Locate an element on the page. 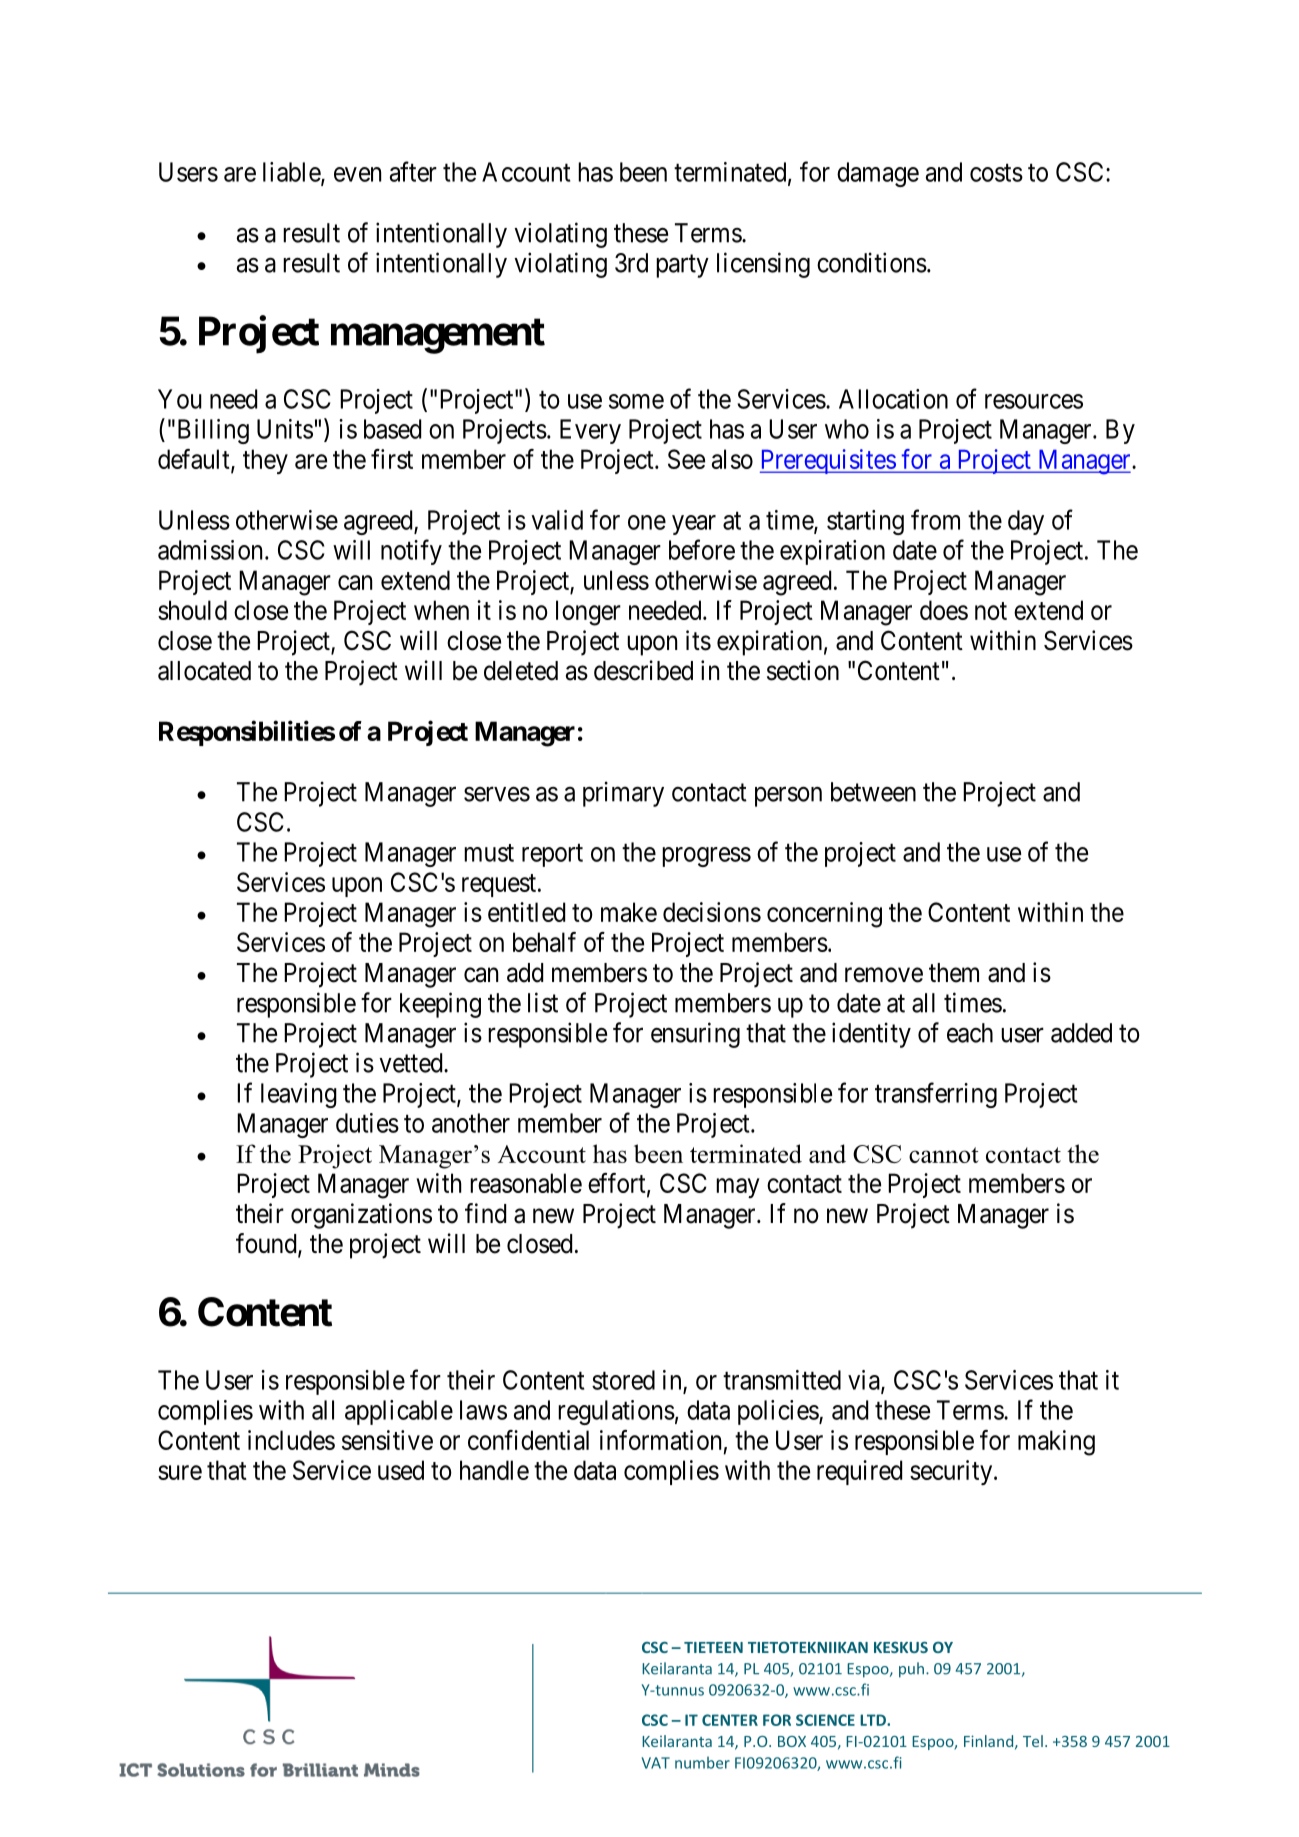 Image resolution: width=1299 pixels, height=1837 pixels. liable is located at coordinates (292, 173).
